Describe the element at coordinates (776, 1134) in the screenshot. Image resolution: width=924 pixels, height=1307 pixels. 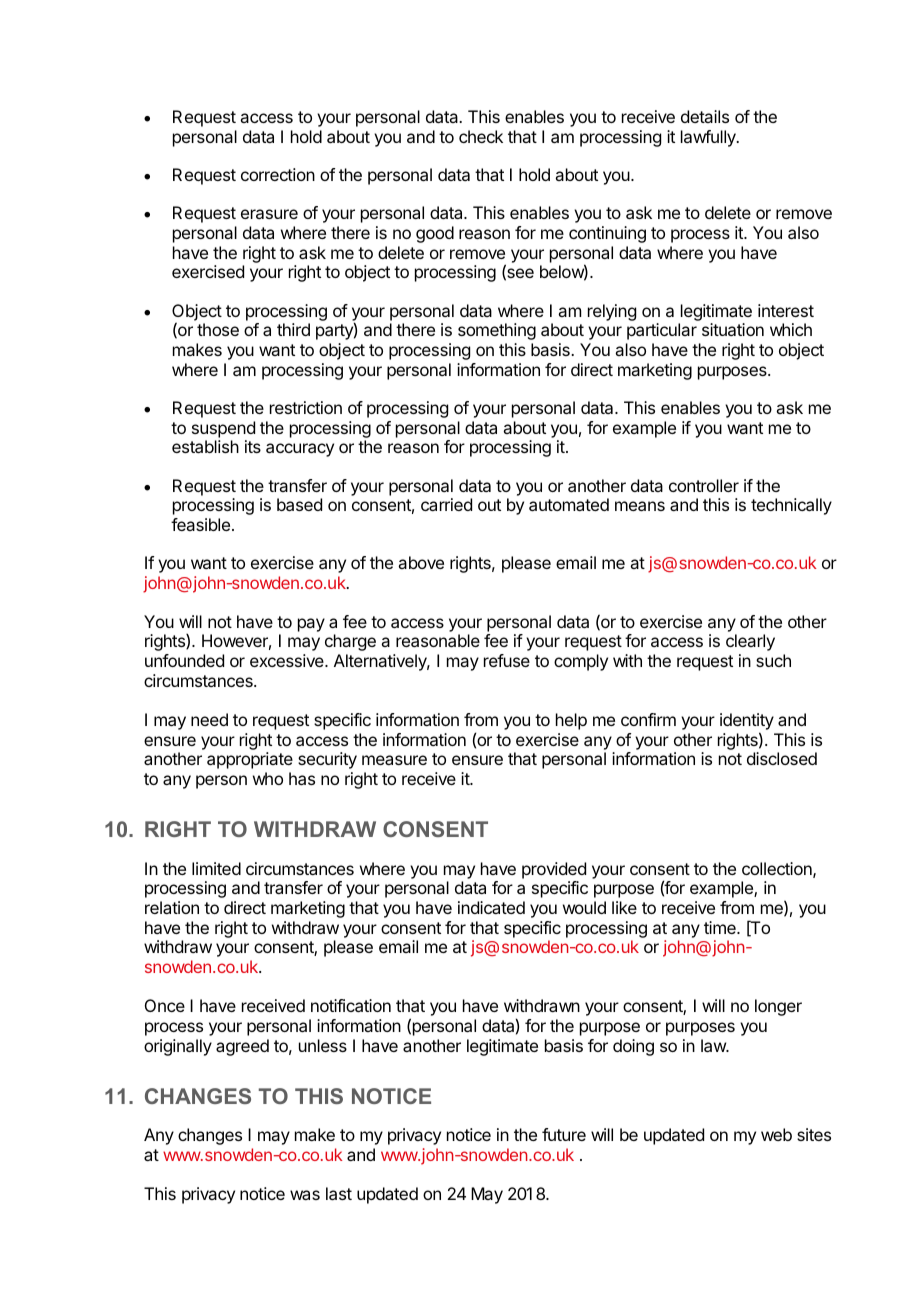
I see `web` at that location.
